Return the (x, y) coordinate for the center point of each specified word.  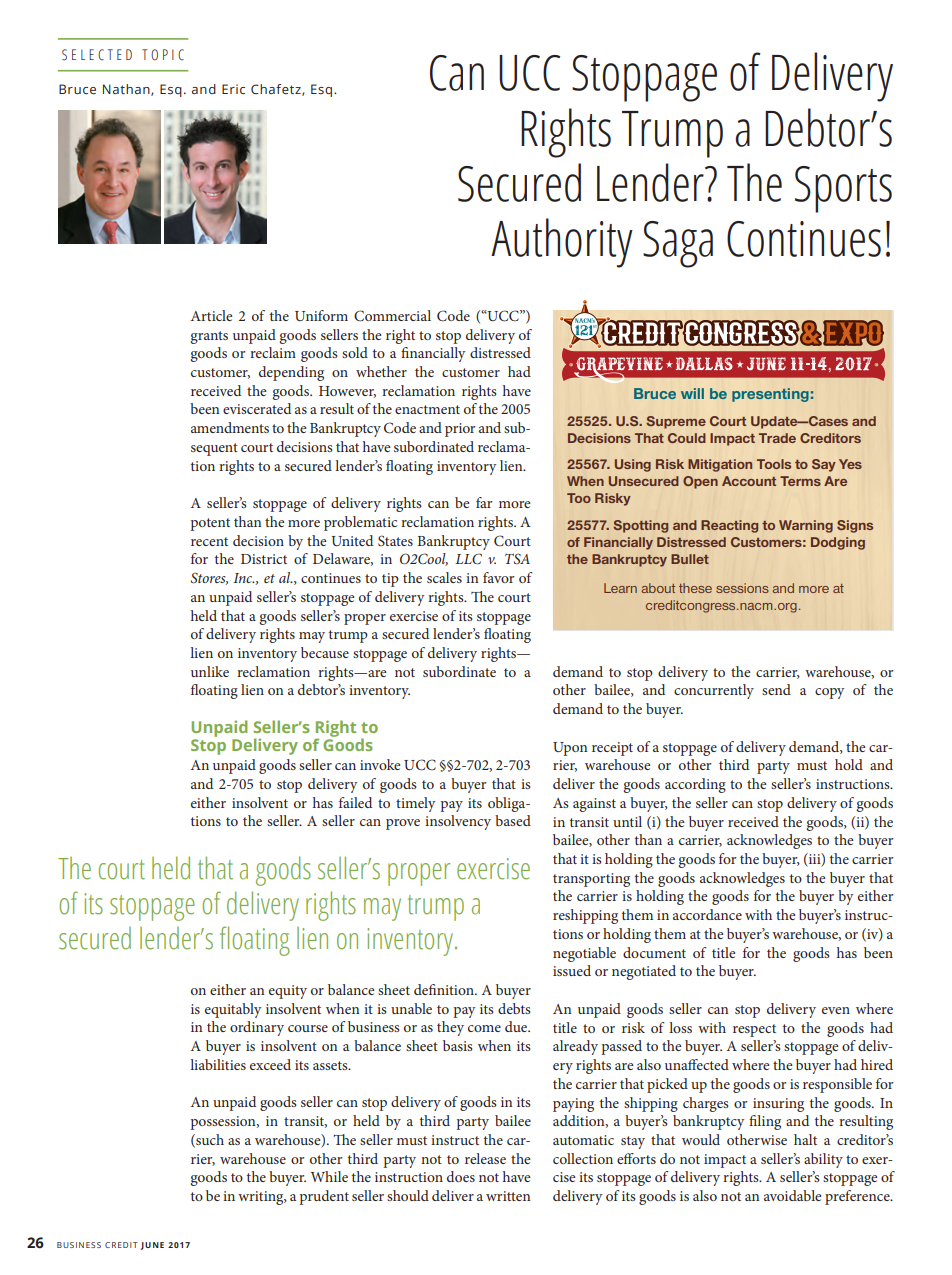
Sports (843, 189)
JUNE (152, 1246)
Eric (233, 89)
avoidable (792, 1195)
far (484, 502)
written (508, 1196)
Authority (562, 243)
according (695, 785)
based (513, 820)
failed (355, 802)
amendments (230, 427)
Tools (774, 464)
